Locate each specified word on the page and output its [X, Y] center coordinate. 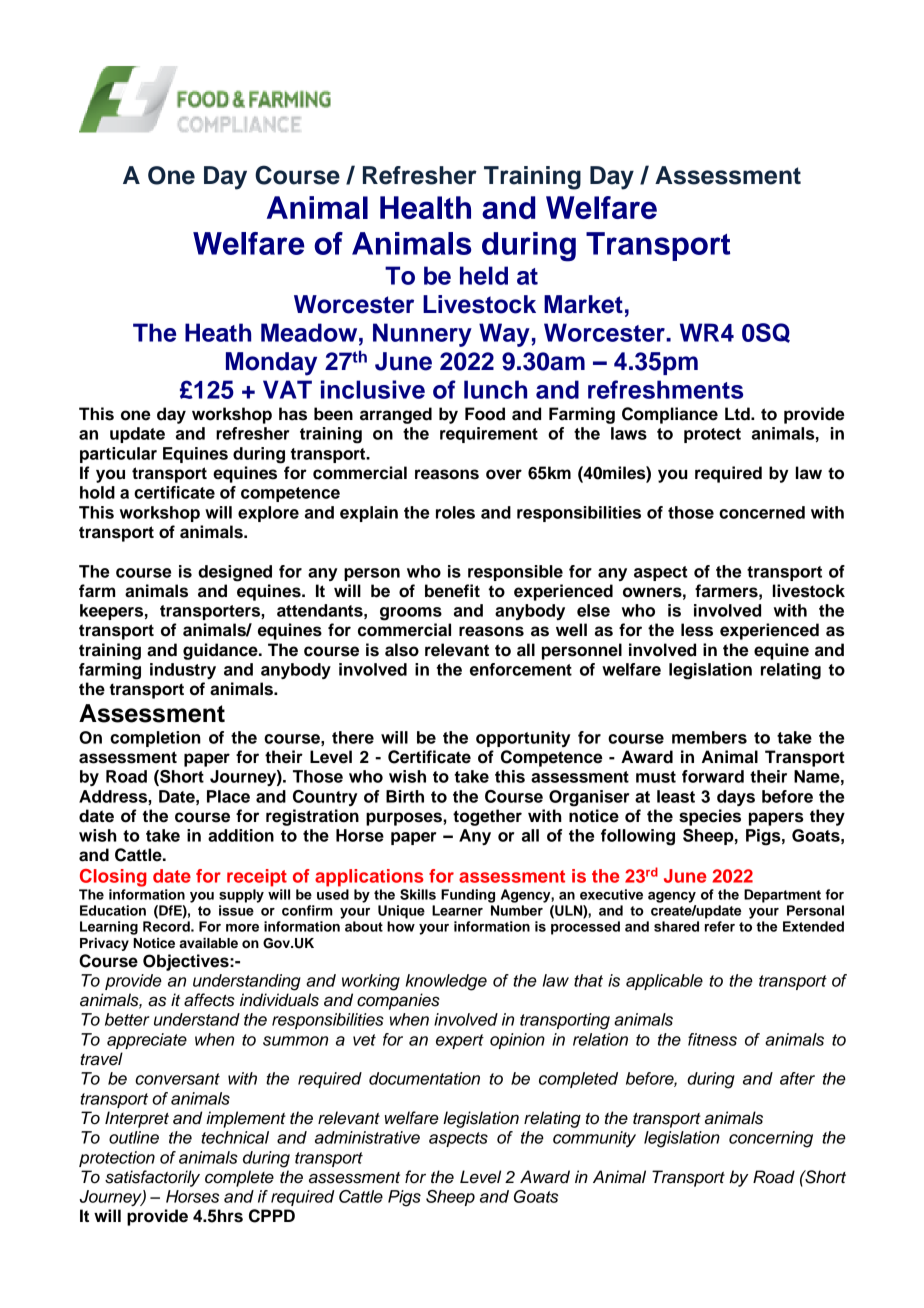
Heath [218, 332]
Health [425, 207]
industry [183, 671]
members [709, 737]
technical [235, 1137]
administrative [367, 1137]
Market [583, 304]
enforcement [521, 669]
